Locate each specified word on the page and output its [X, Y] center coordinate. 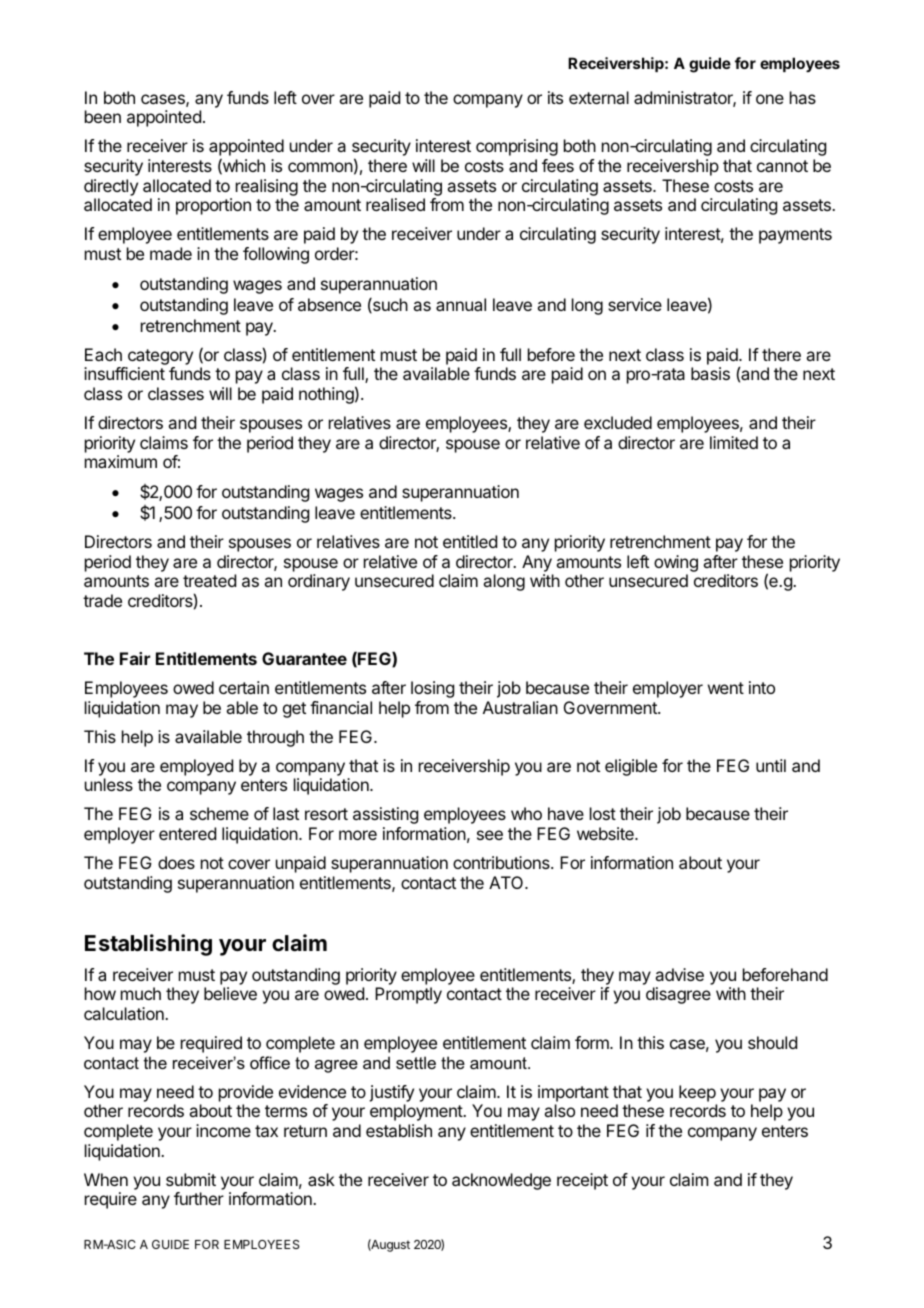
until [771, 765]
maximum [121, 461]
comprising [517, 147]
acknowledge [501, 1181]
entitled [470, 541]
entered [187, 833]
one [770, 99]
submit [191, 1179]
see [490, 835]
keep [697, 1093]
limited [734, 442]
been [103, 116]
